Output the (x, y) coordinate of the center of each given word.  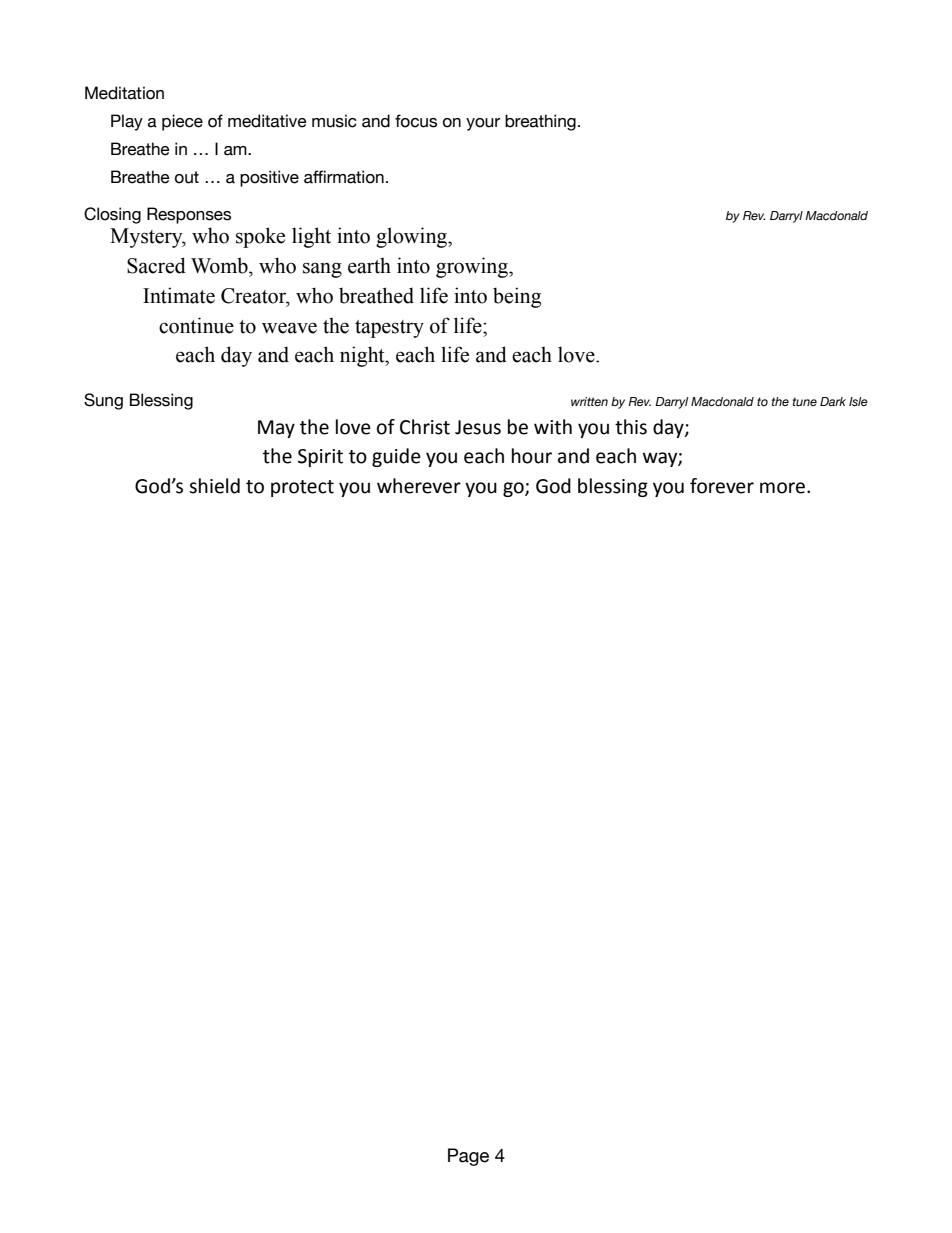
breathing (540, 122)
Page (468, 1157)
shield (214, 486)
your (483, 124)
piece (182, 122)
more (782, 488)
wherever (419, 486)
